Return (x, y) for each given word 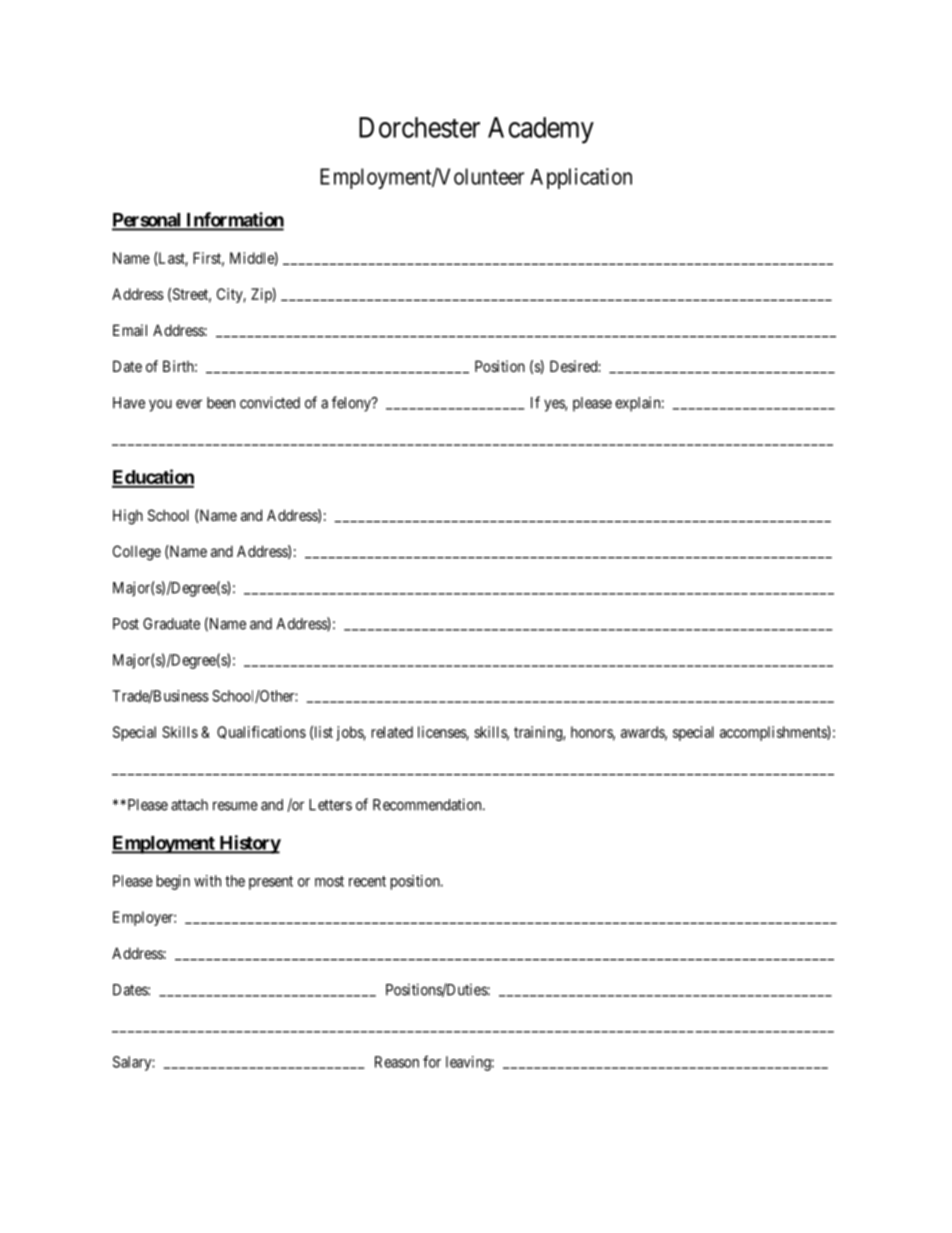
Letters (330, 805)
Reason (397, 1062)
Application (581, 178)
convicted (270, 402)
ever (189, 404)
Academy (541, 130)
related (392, 732)
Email (130, 330)
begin (173, 882)
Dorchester (419, 127)
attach (189, 805)
